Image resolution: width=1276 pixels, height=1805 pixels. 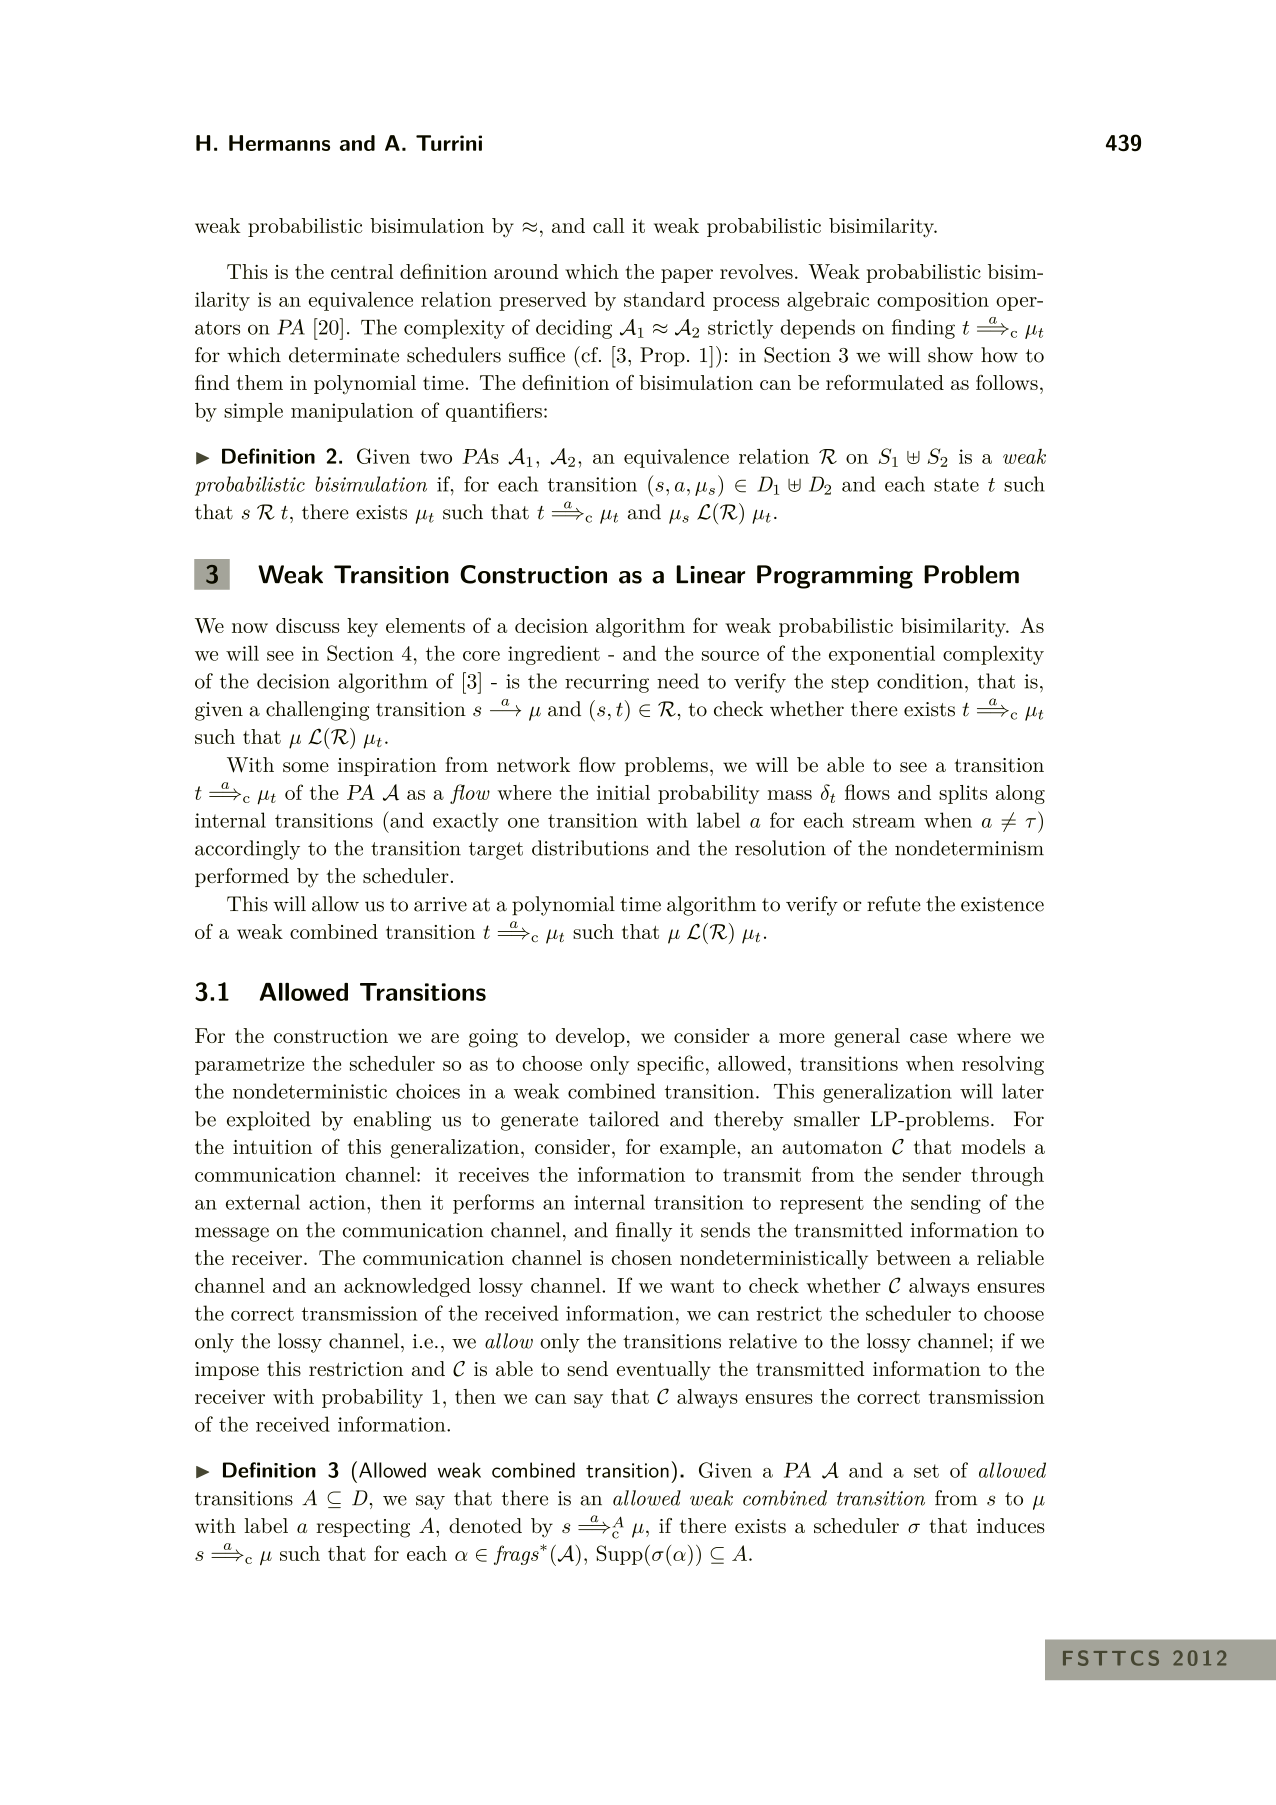 What do you see at coordinates (933, 301) in the image?
I see `composition` at bounding box center [933, 301].
